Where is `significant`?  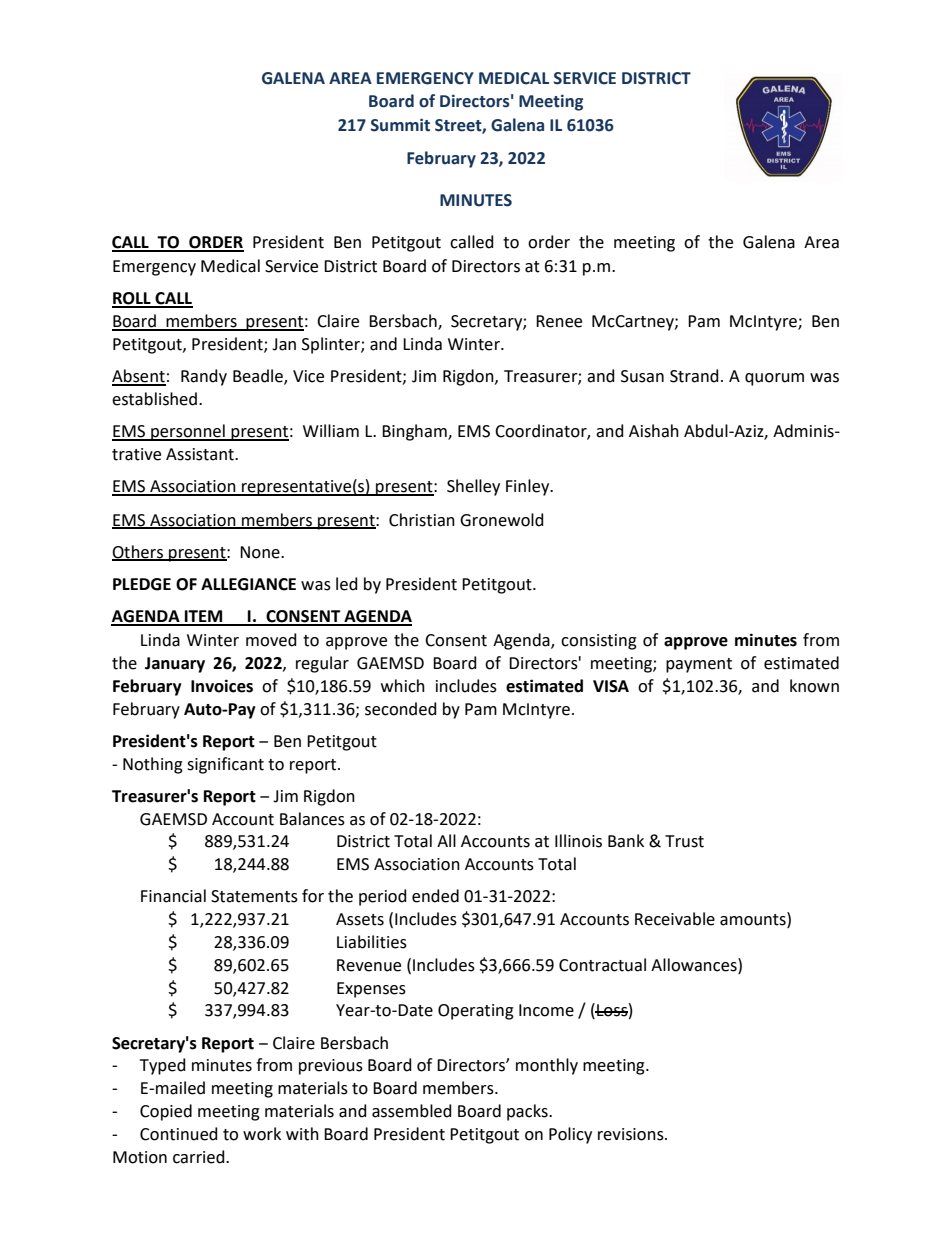 significant is located at coordinates (225, 765).
